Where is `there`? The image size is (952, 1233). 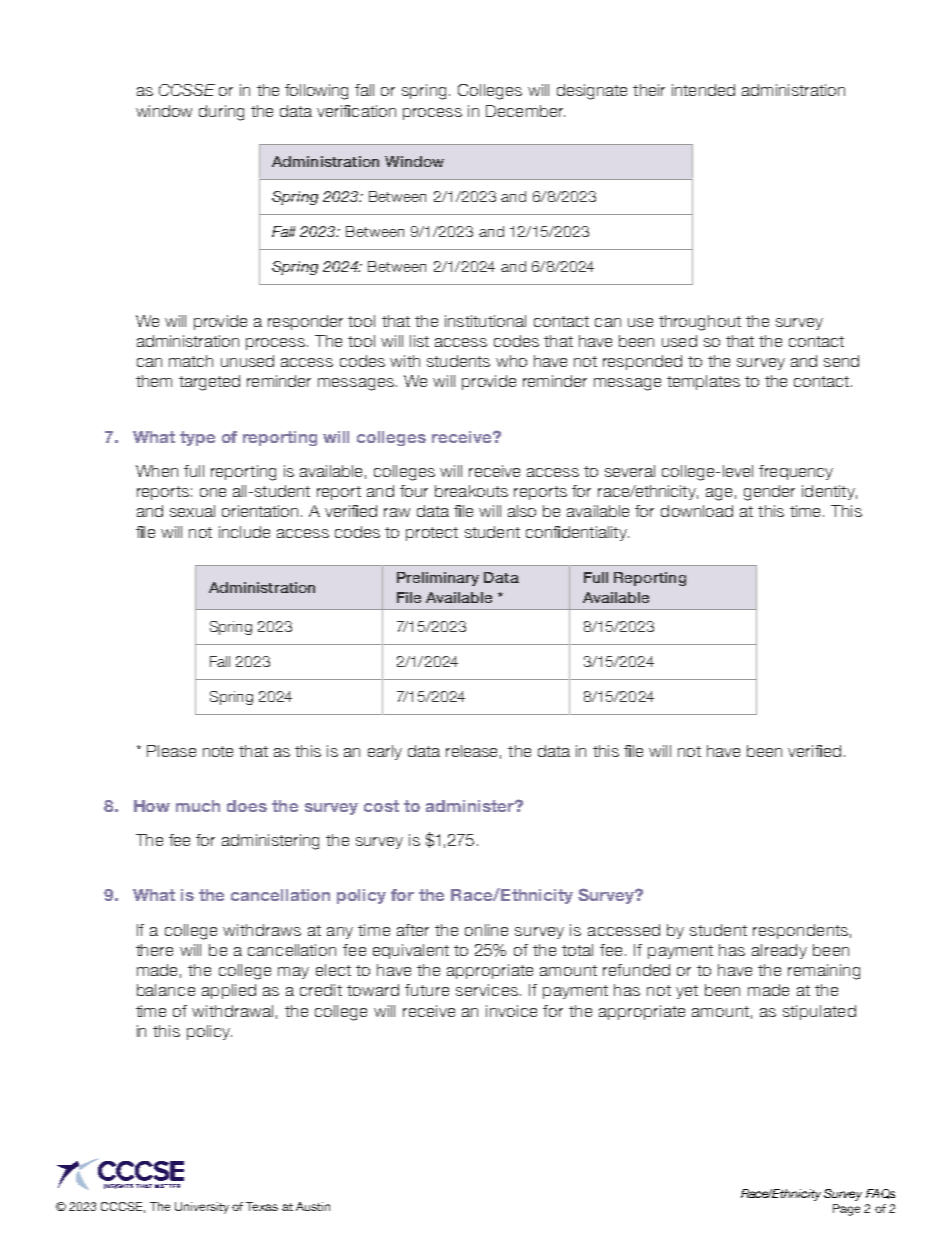 there is located at coordinates (154, 950).
